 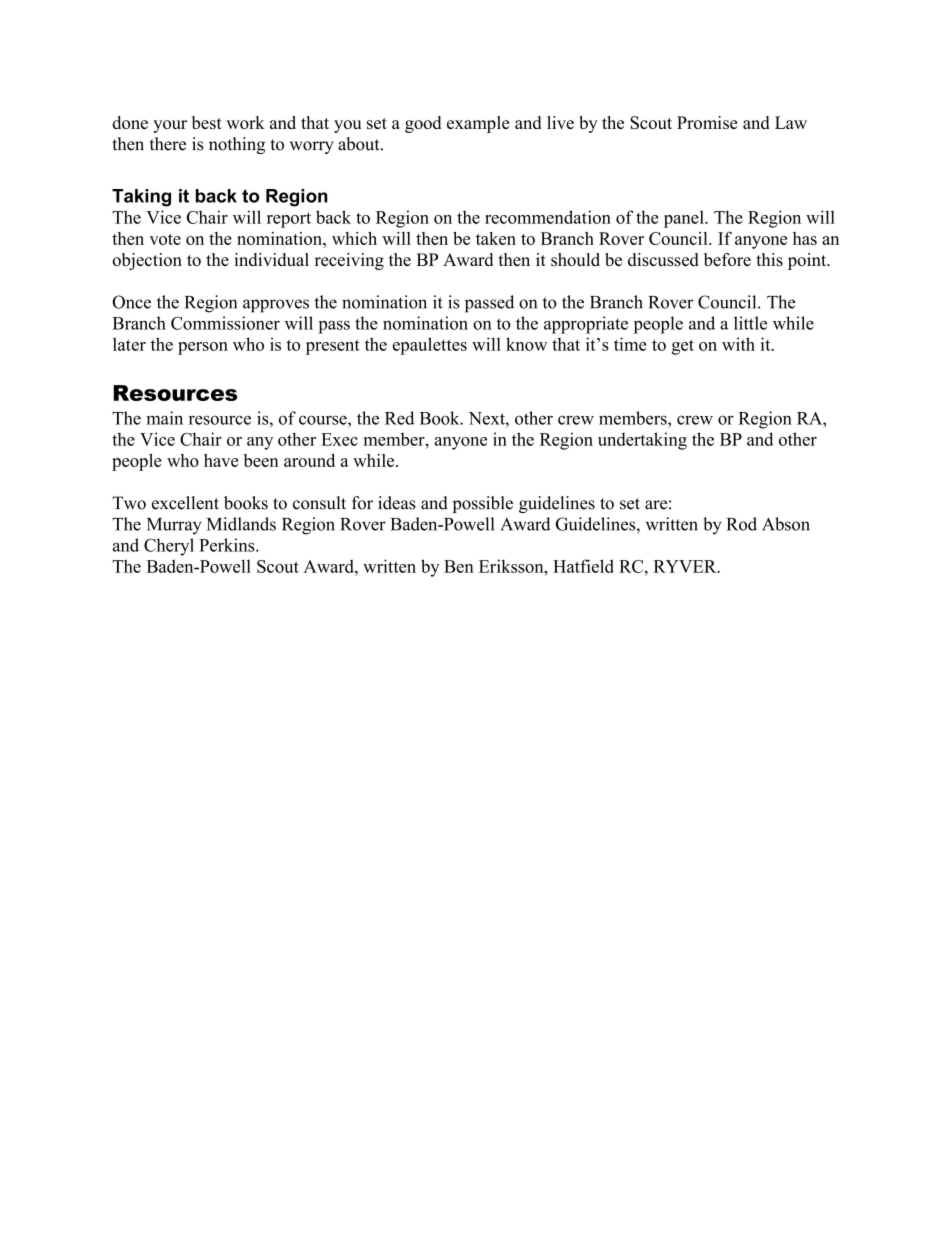 What do you see at coordinates (459, 566) in the page?
I see `Ben` at bounding box center [459, 566].
